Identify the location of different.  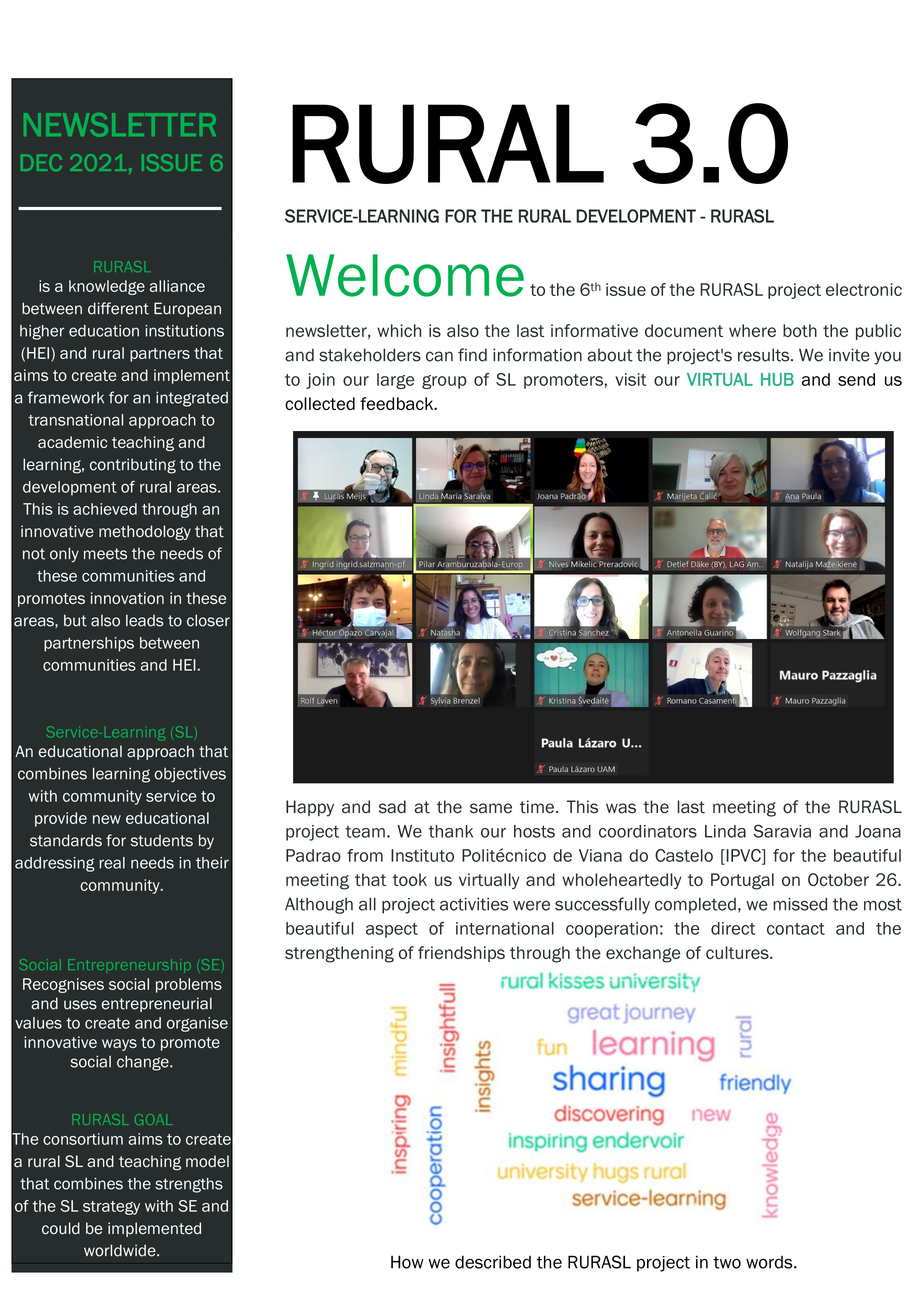
(118, 308).
